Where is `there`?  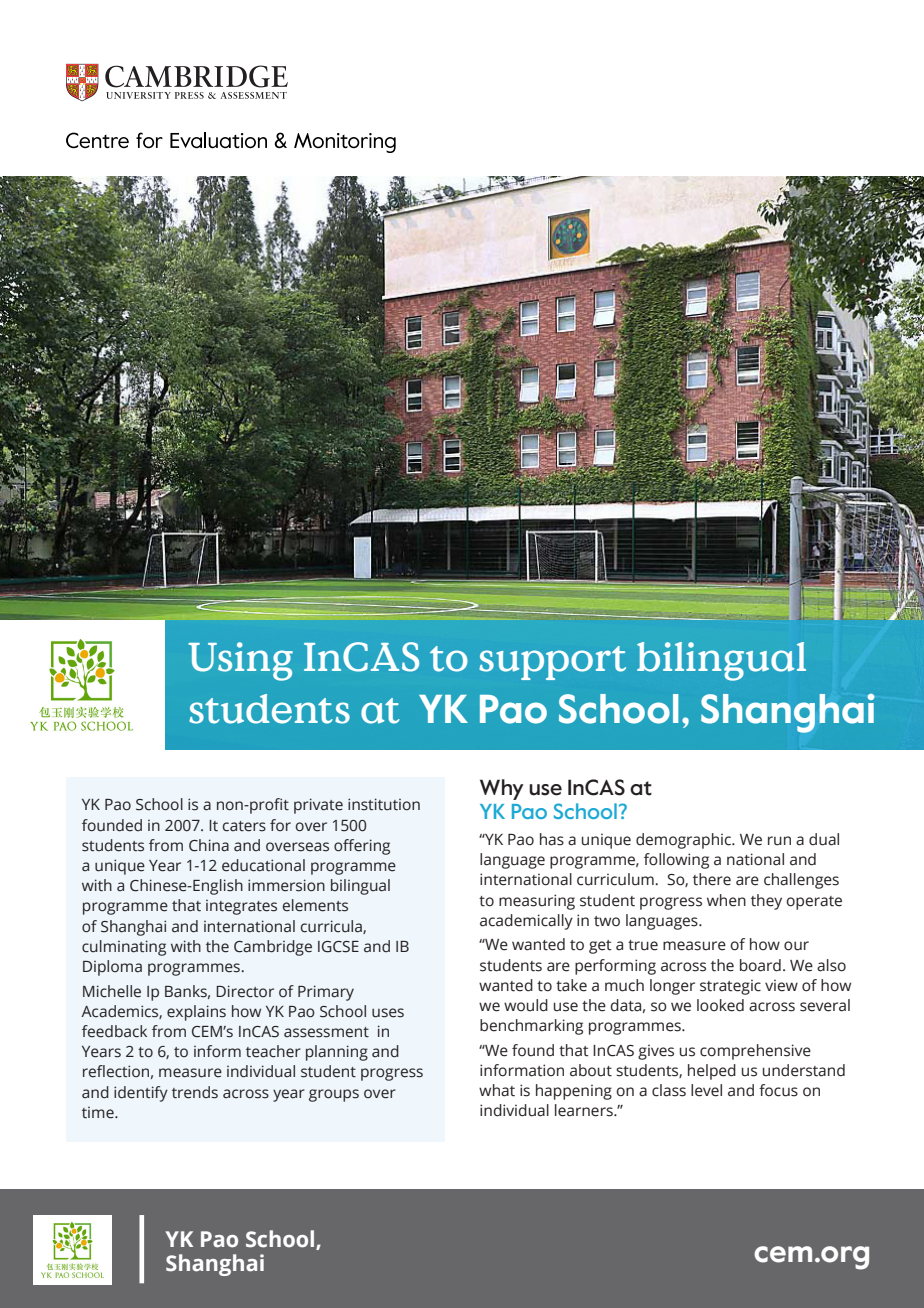 there is located at coordinates (712, 879).
